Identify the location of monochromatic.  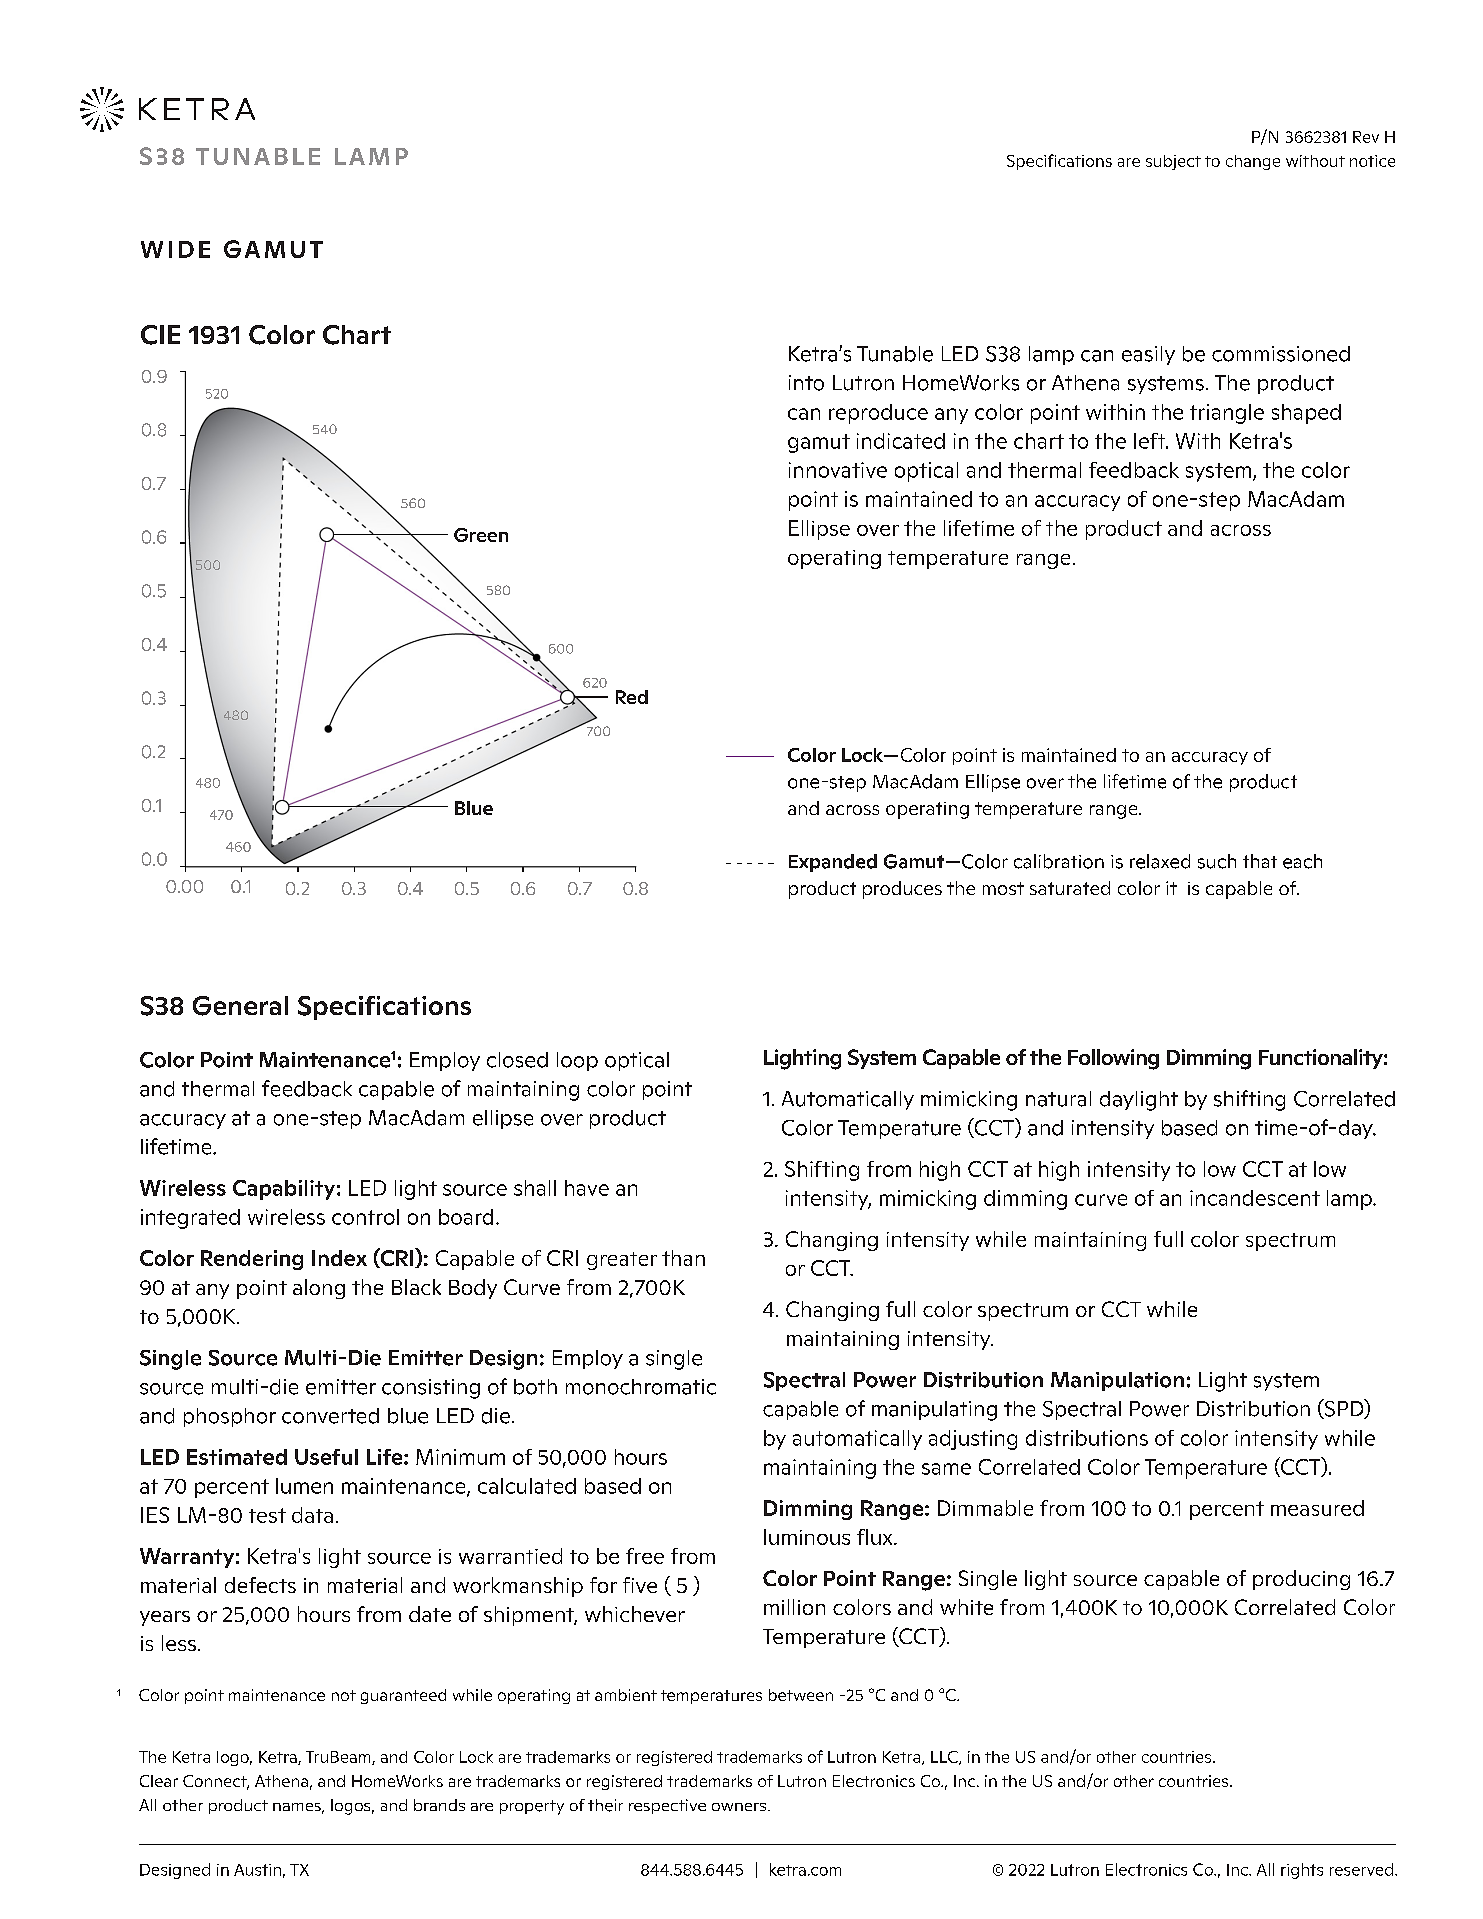
(641, 1387).
